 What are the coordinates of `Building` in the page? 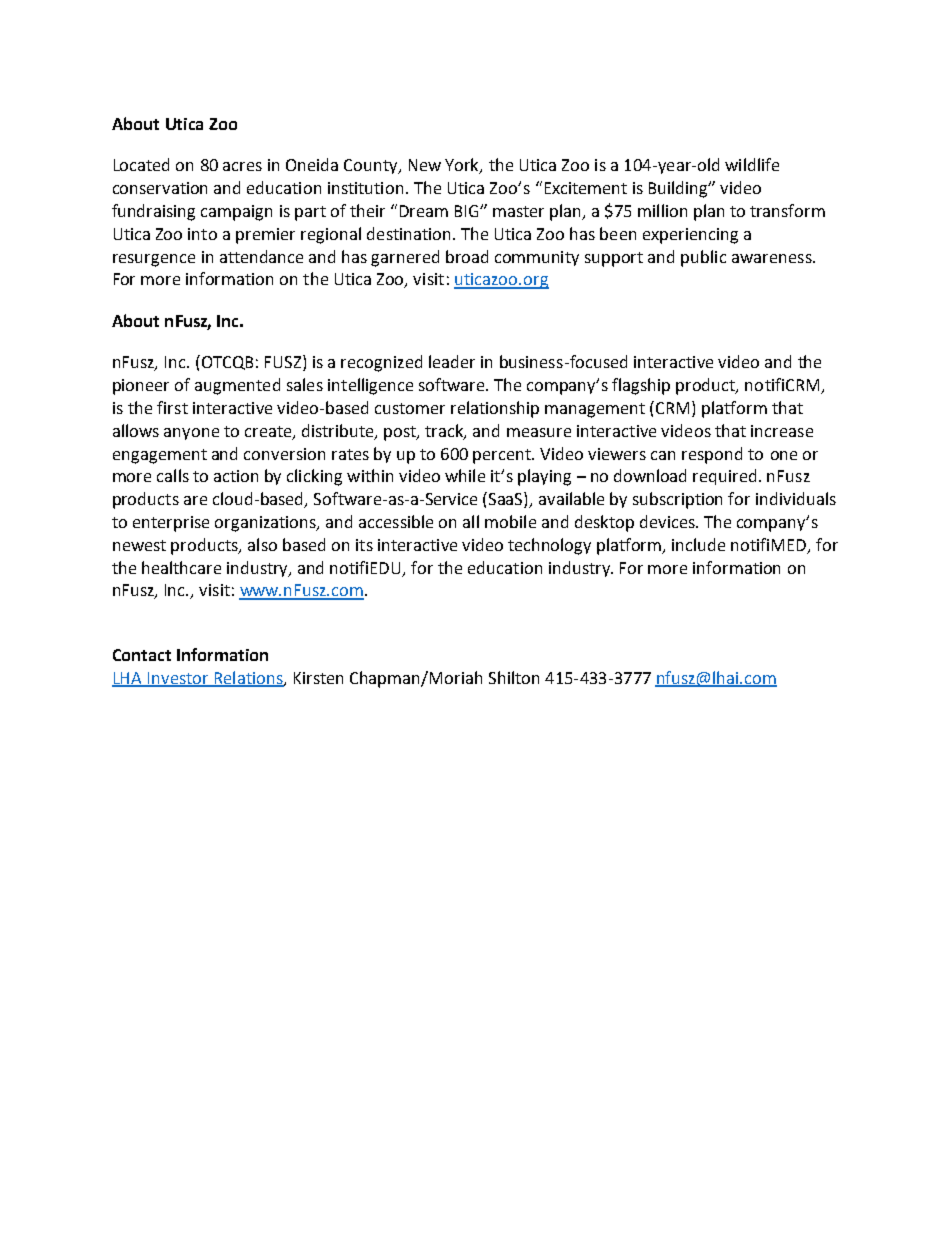 It's located at (679, 189).
